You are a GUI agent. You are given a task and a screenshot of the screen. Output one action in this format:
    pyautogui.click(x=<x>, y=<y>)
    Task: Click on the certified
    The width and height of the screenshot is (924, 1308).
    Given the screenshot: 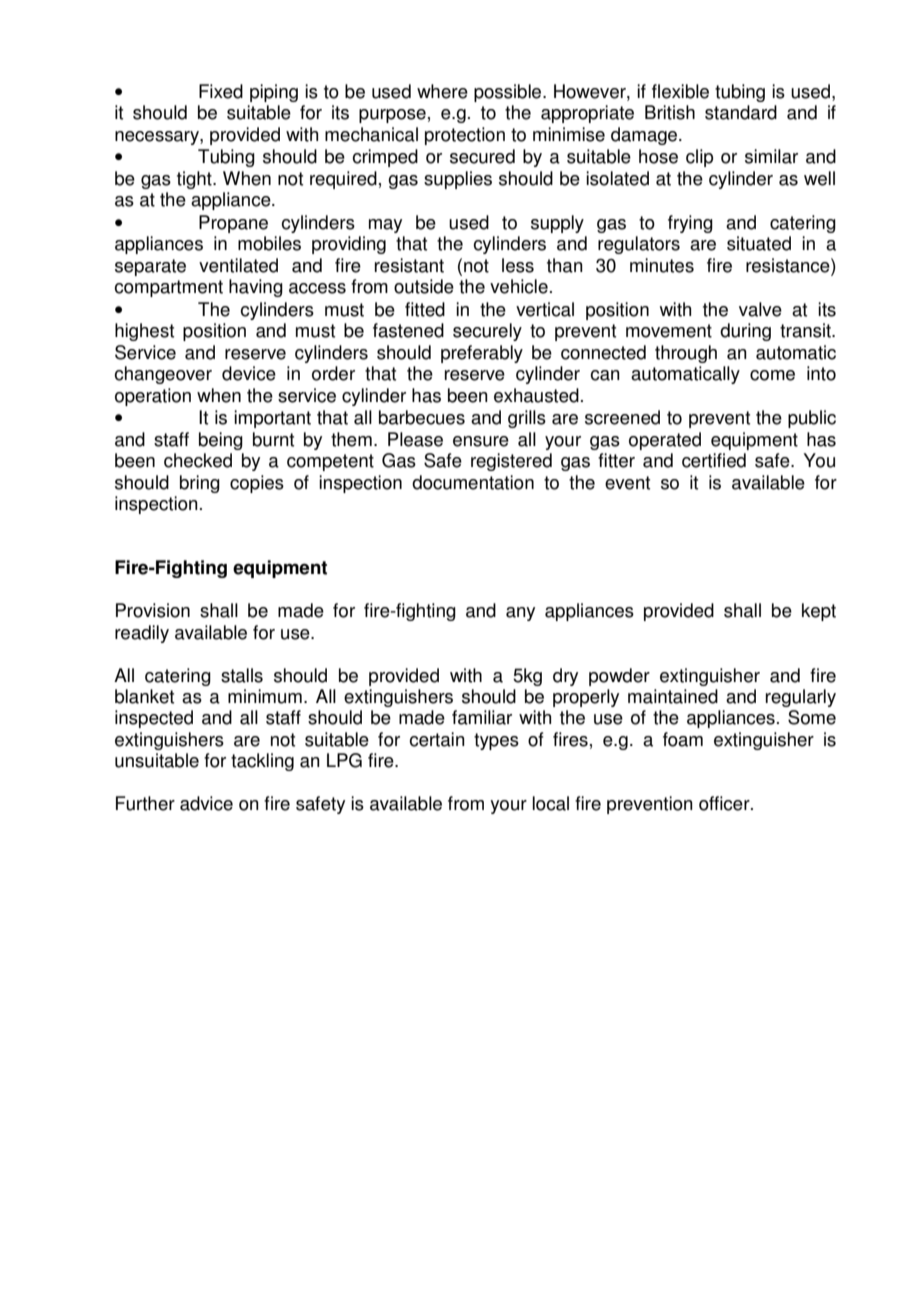 What is the action you would take?
    pyautogui.click(x=714, y=460)
